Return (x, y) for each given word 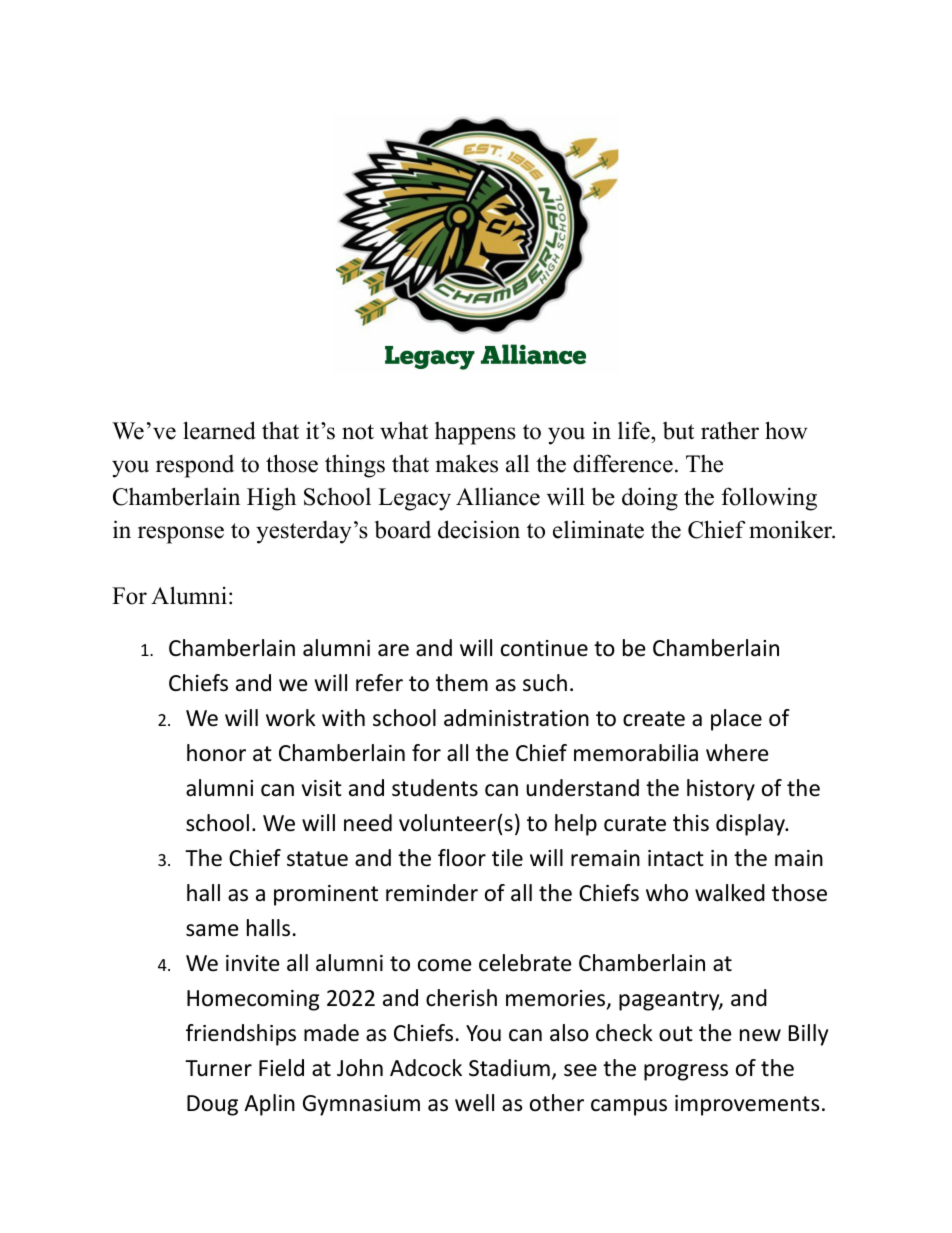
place (736, 720)
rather (730, 430)
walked (730, 893)
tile (507, 858)
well (474, 1103)
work (291, 718)
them (462, 683)
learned (219, 430)
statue (317, 859)
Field (281, 1068)
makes (467, 463)
